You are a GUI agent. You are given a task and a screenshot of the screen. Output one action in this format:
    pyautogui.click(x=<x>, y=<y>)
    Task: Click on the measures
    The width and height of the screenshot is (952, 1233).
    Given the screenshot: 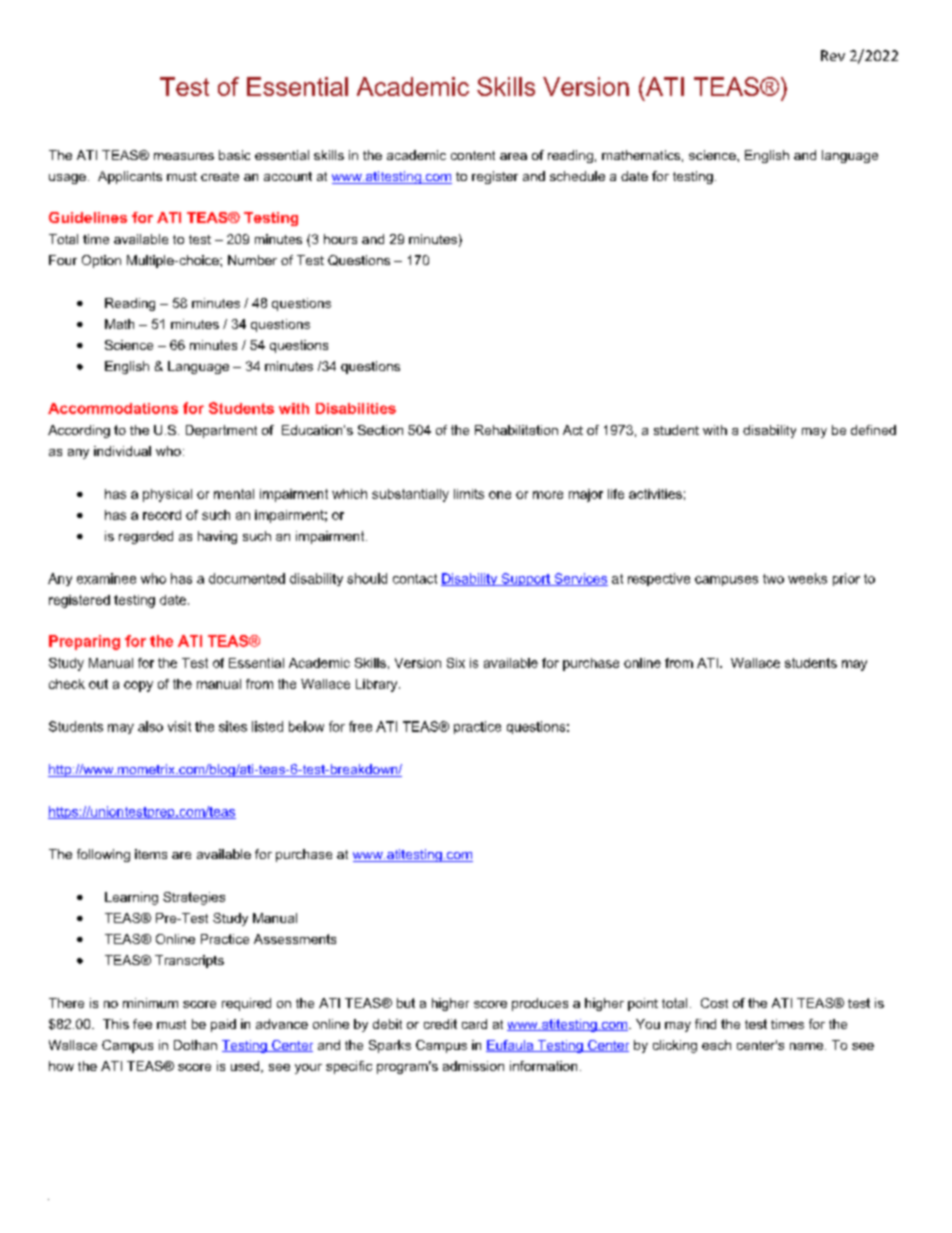 What is the action you would take?
    pyautogui.click(x=184, y=156)
